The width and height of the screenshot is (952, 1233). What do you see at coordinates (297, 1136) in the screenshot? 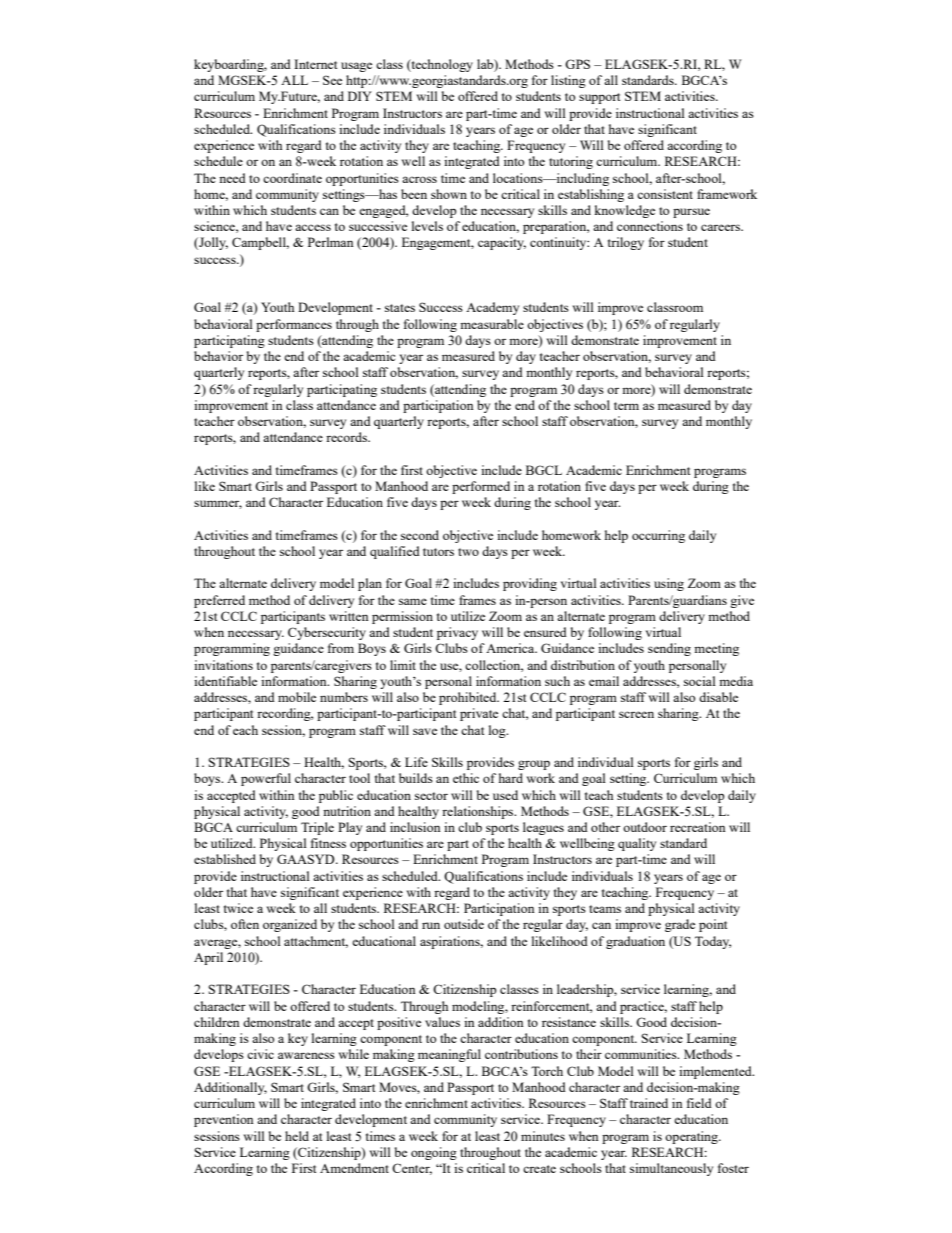
I see `held` at bounding box center [297, 1136].
